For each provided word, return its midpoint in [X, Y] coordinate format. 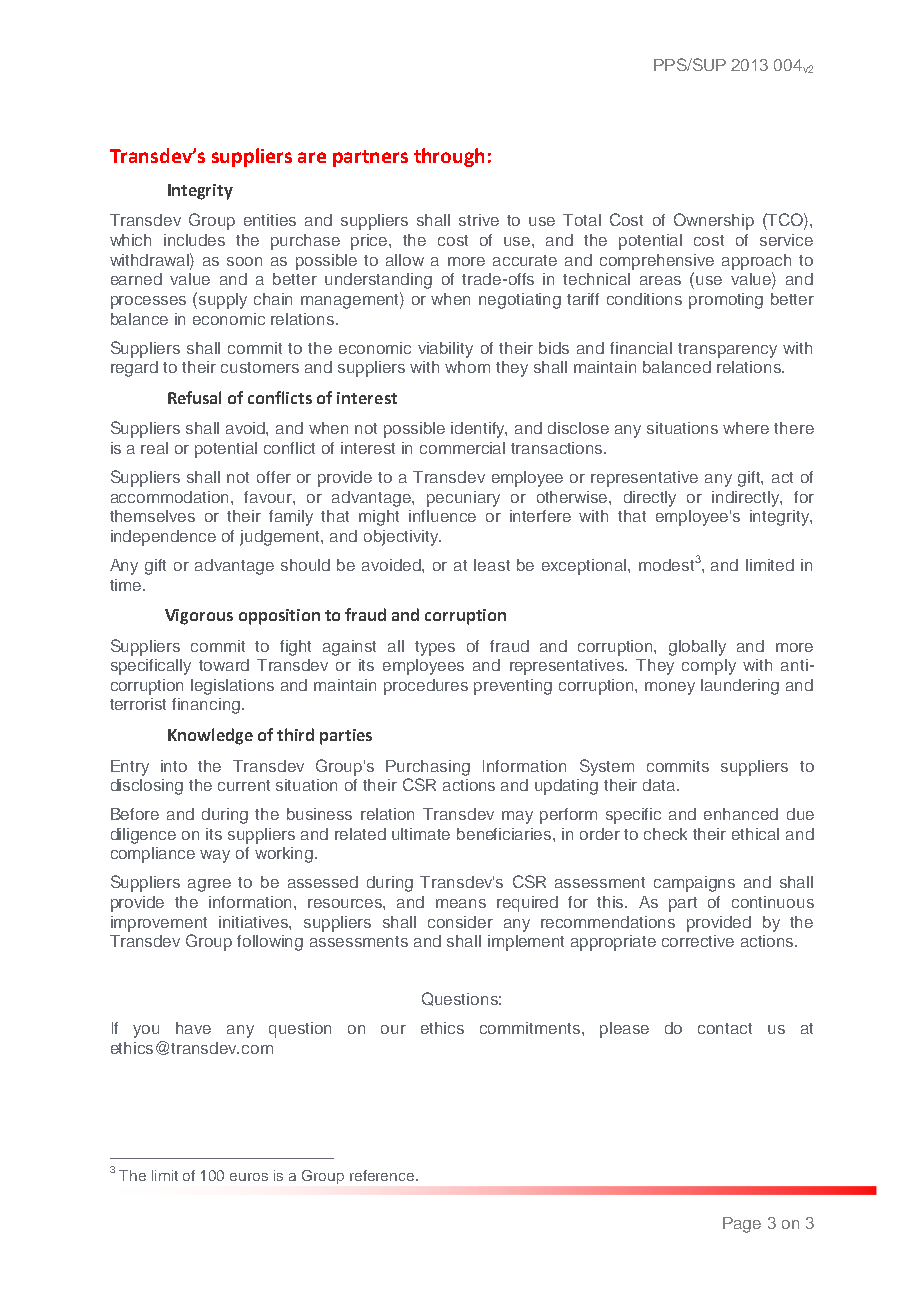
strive [479, 220]
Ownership [714, 221]
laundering [740, 687]
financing [206, 706]
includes [194, 240]
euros [249, 1177]
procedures [426, 687]
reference [383, 1175]
